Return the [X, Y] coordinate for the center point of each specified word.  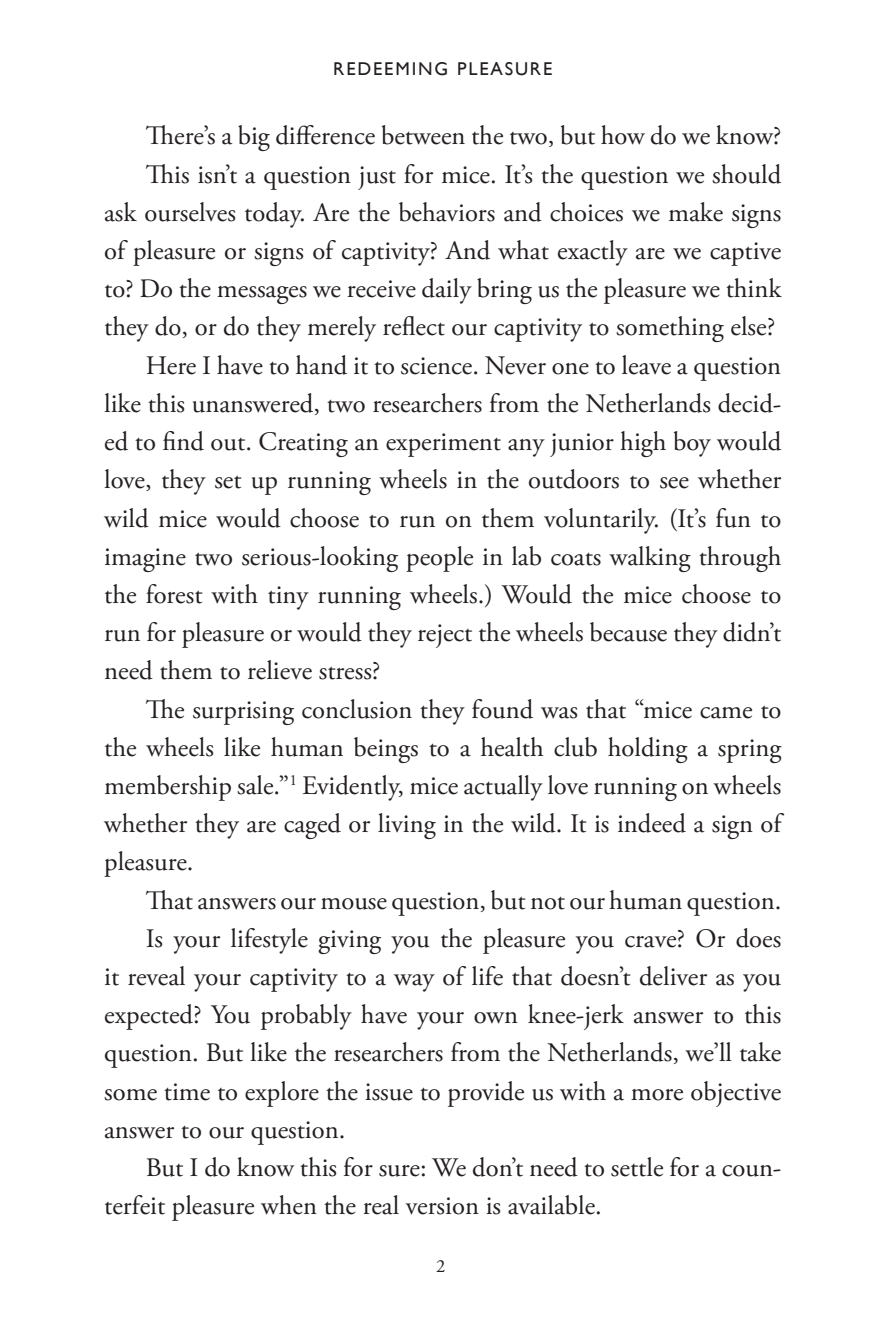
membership [168, 788]
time [187, 1092]
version [442, 1206]
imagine [145, 560]
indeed [652, 823]
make [696, 212]
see [674, 483]
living [407, 826]
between [423, 135]
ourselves [190, 212]
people [439, 559]
